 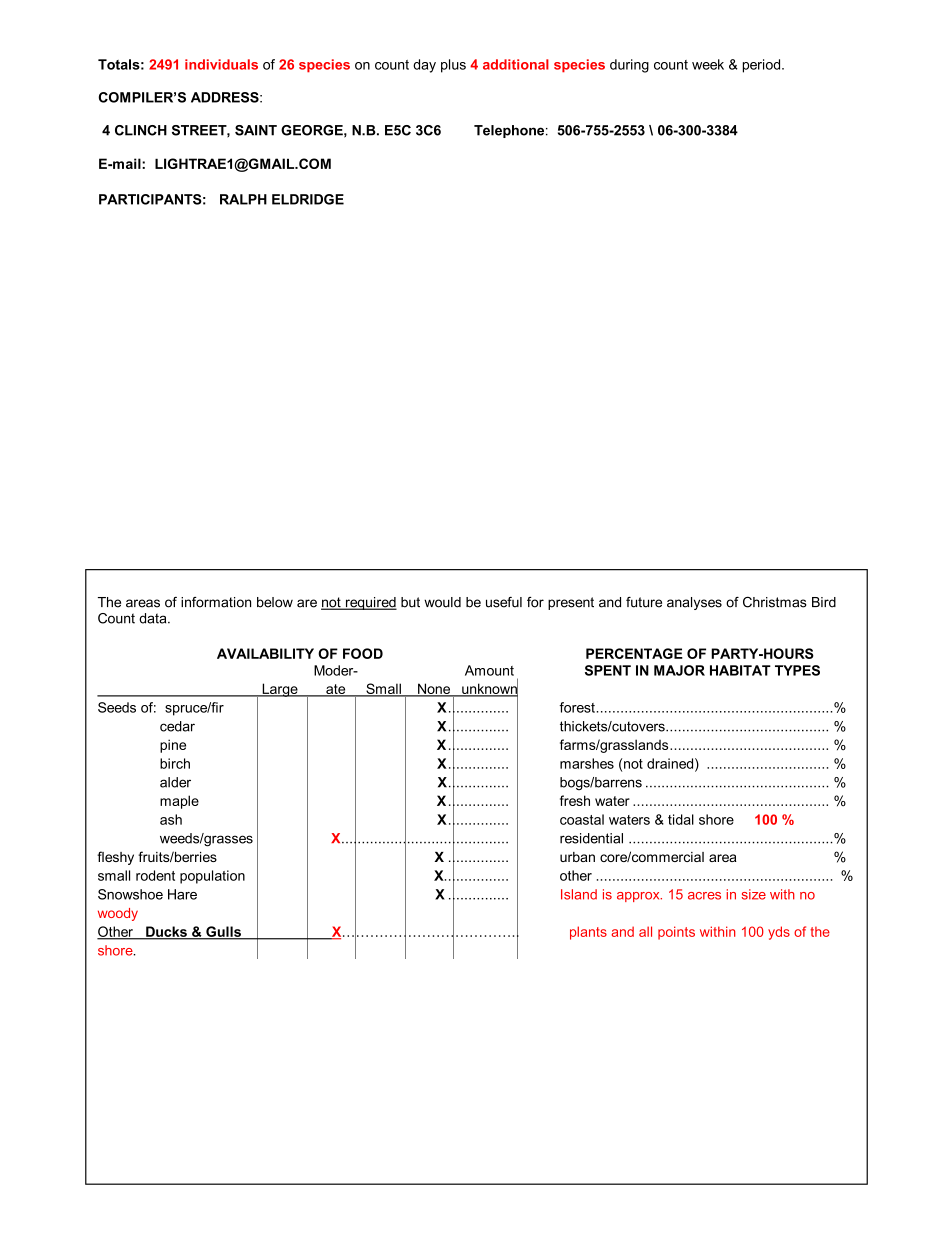 What do you see at coordinates (308, 199) in the page?
I see `ELDRIDGE` at bounding box center [308, 199].
